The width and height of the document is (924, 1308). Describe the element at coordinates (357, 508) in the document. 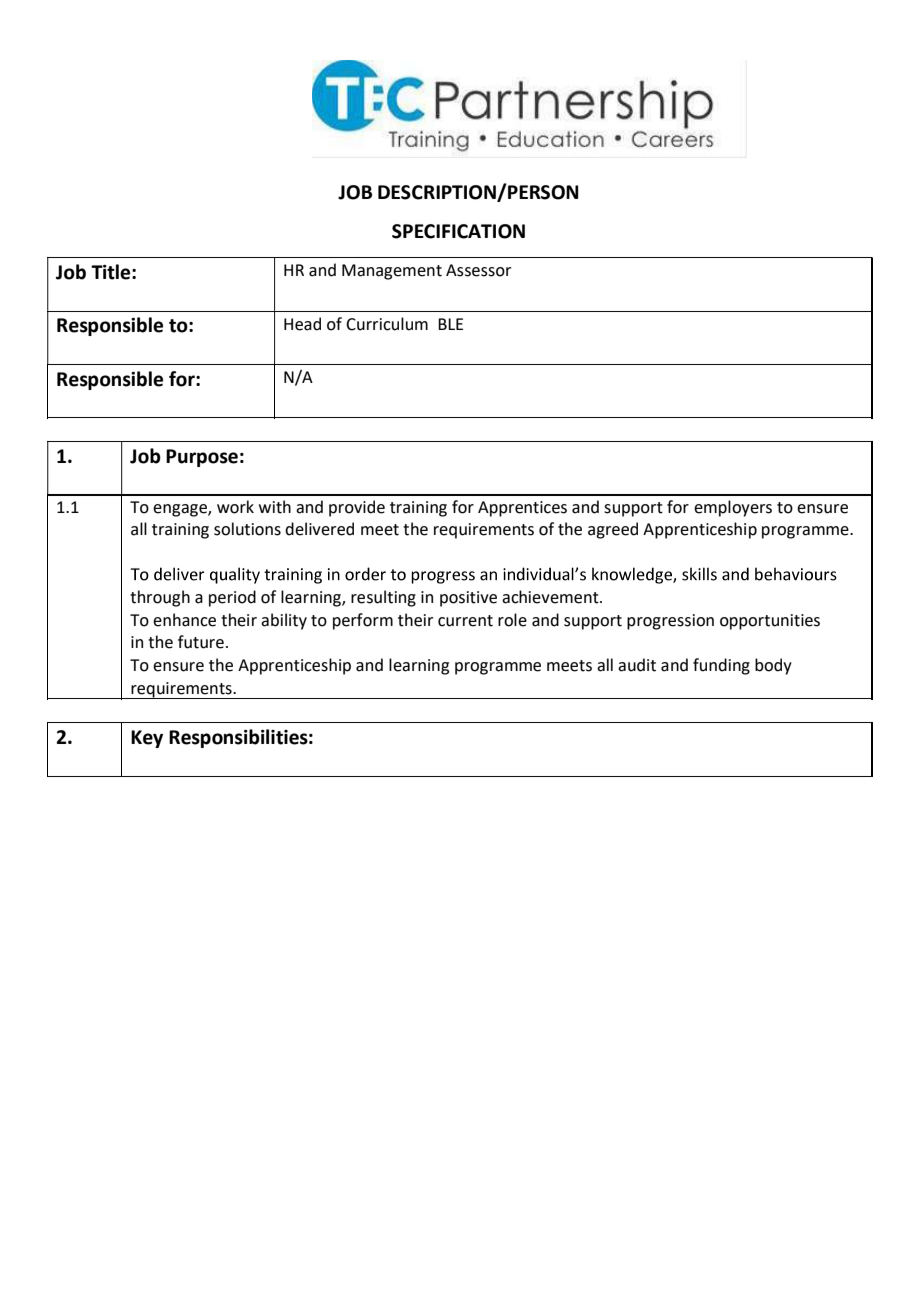

I see `provide` at that location.
